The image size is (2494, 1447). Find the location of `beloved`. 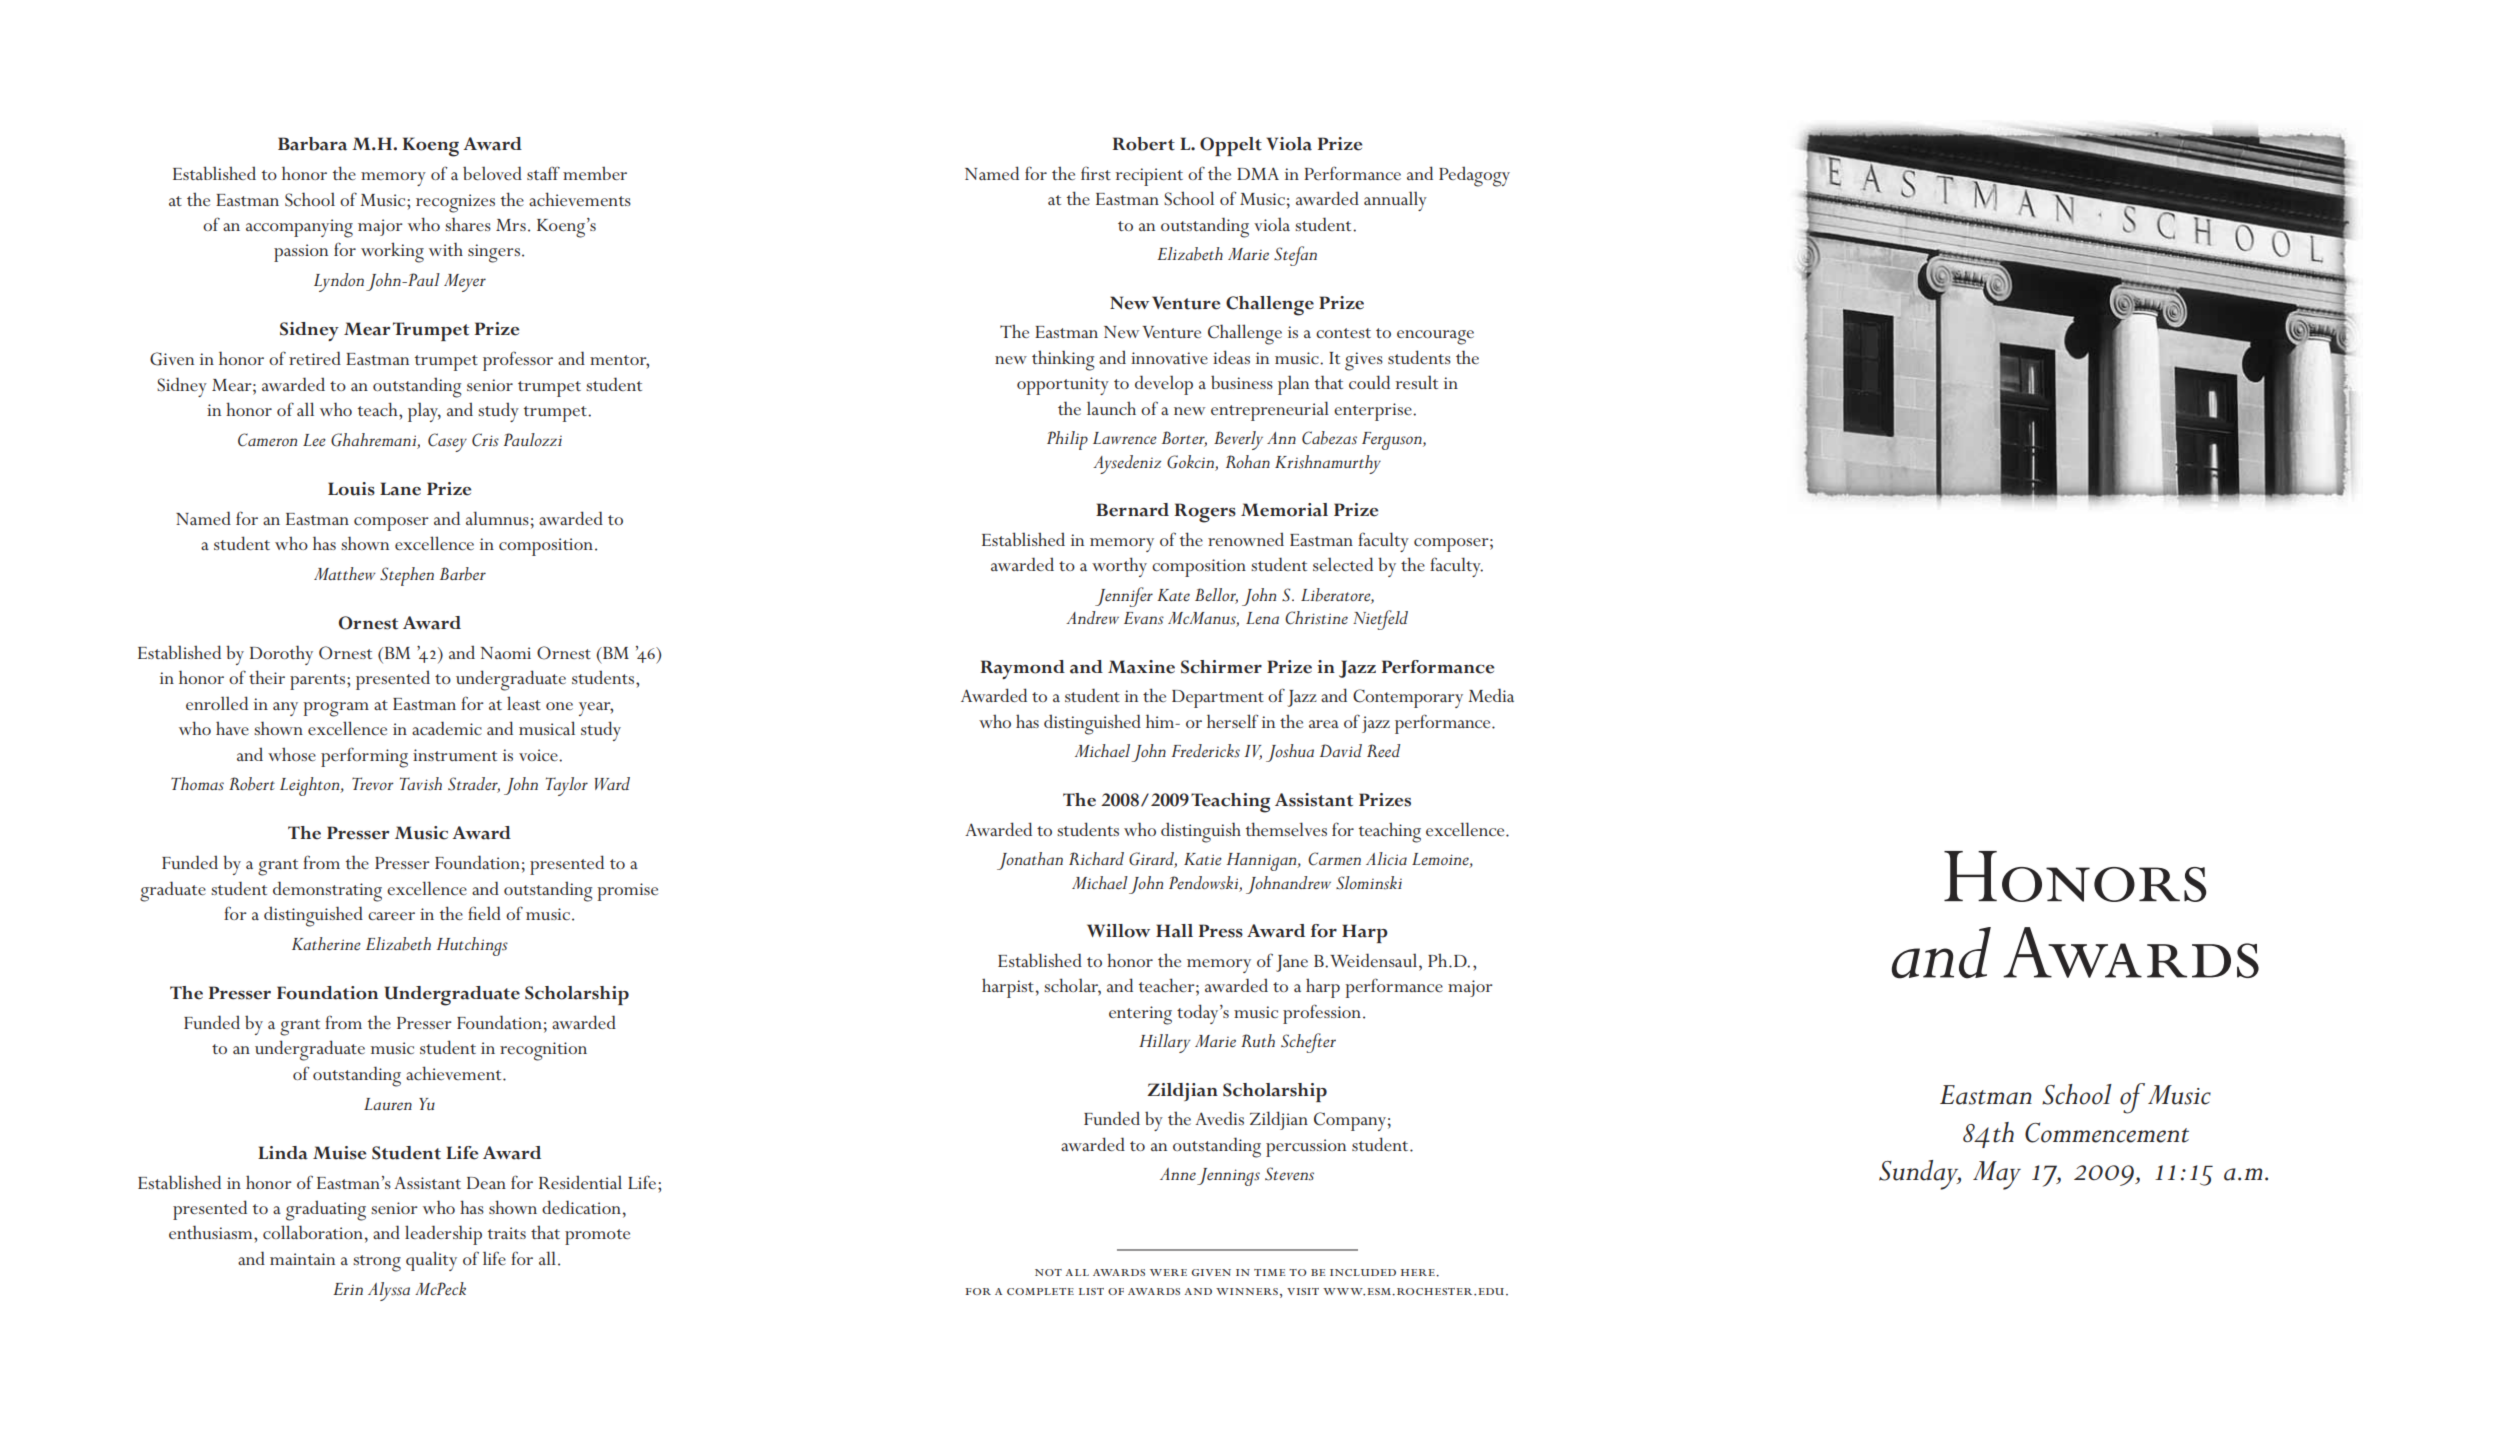

beloved is located at coordinates (492, 173).
